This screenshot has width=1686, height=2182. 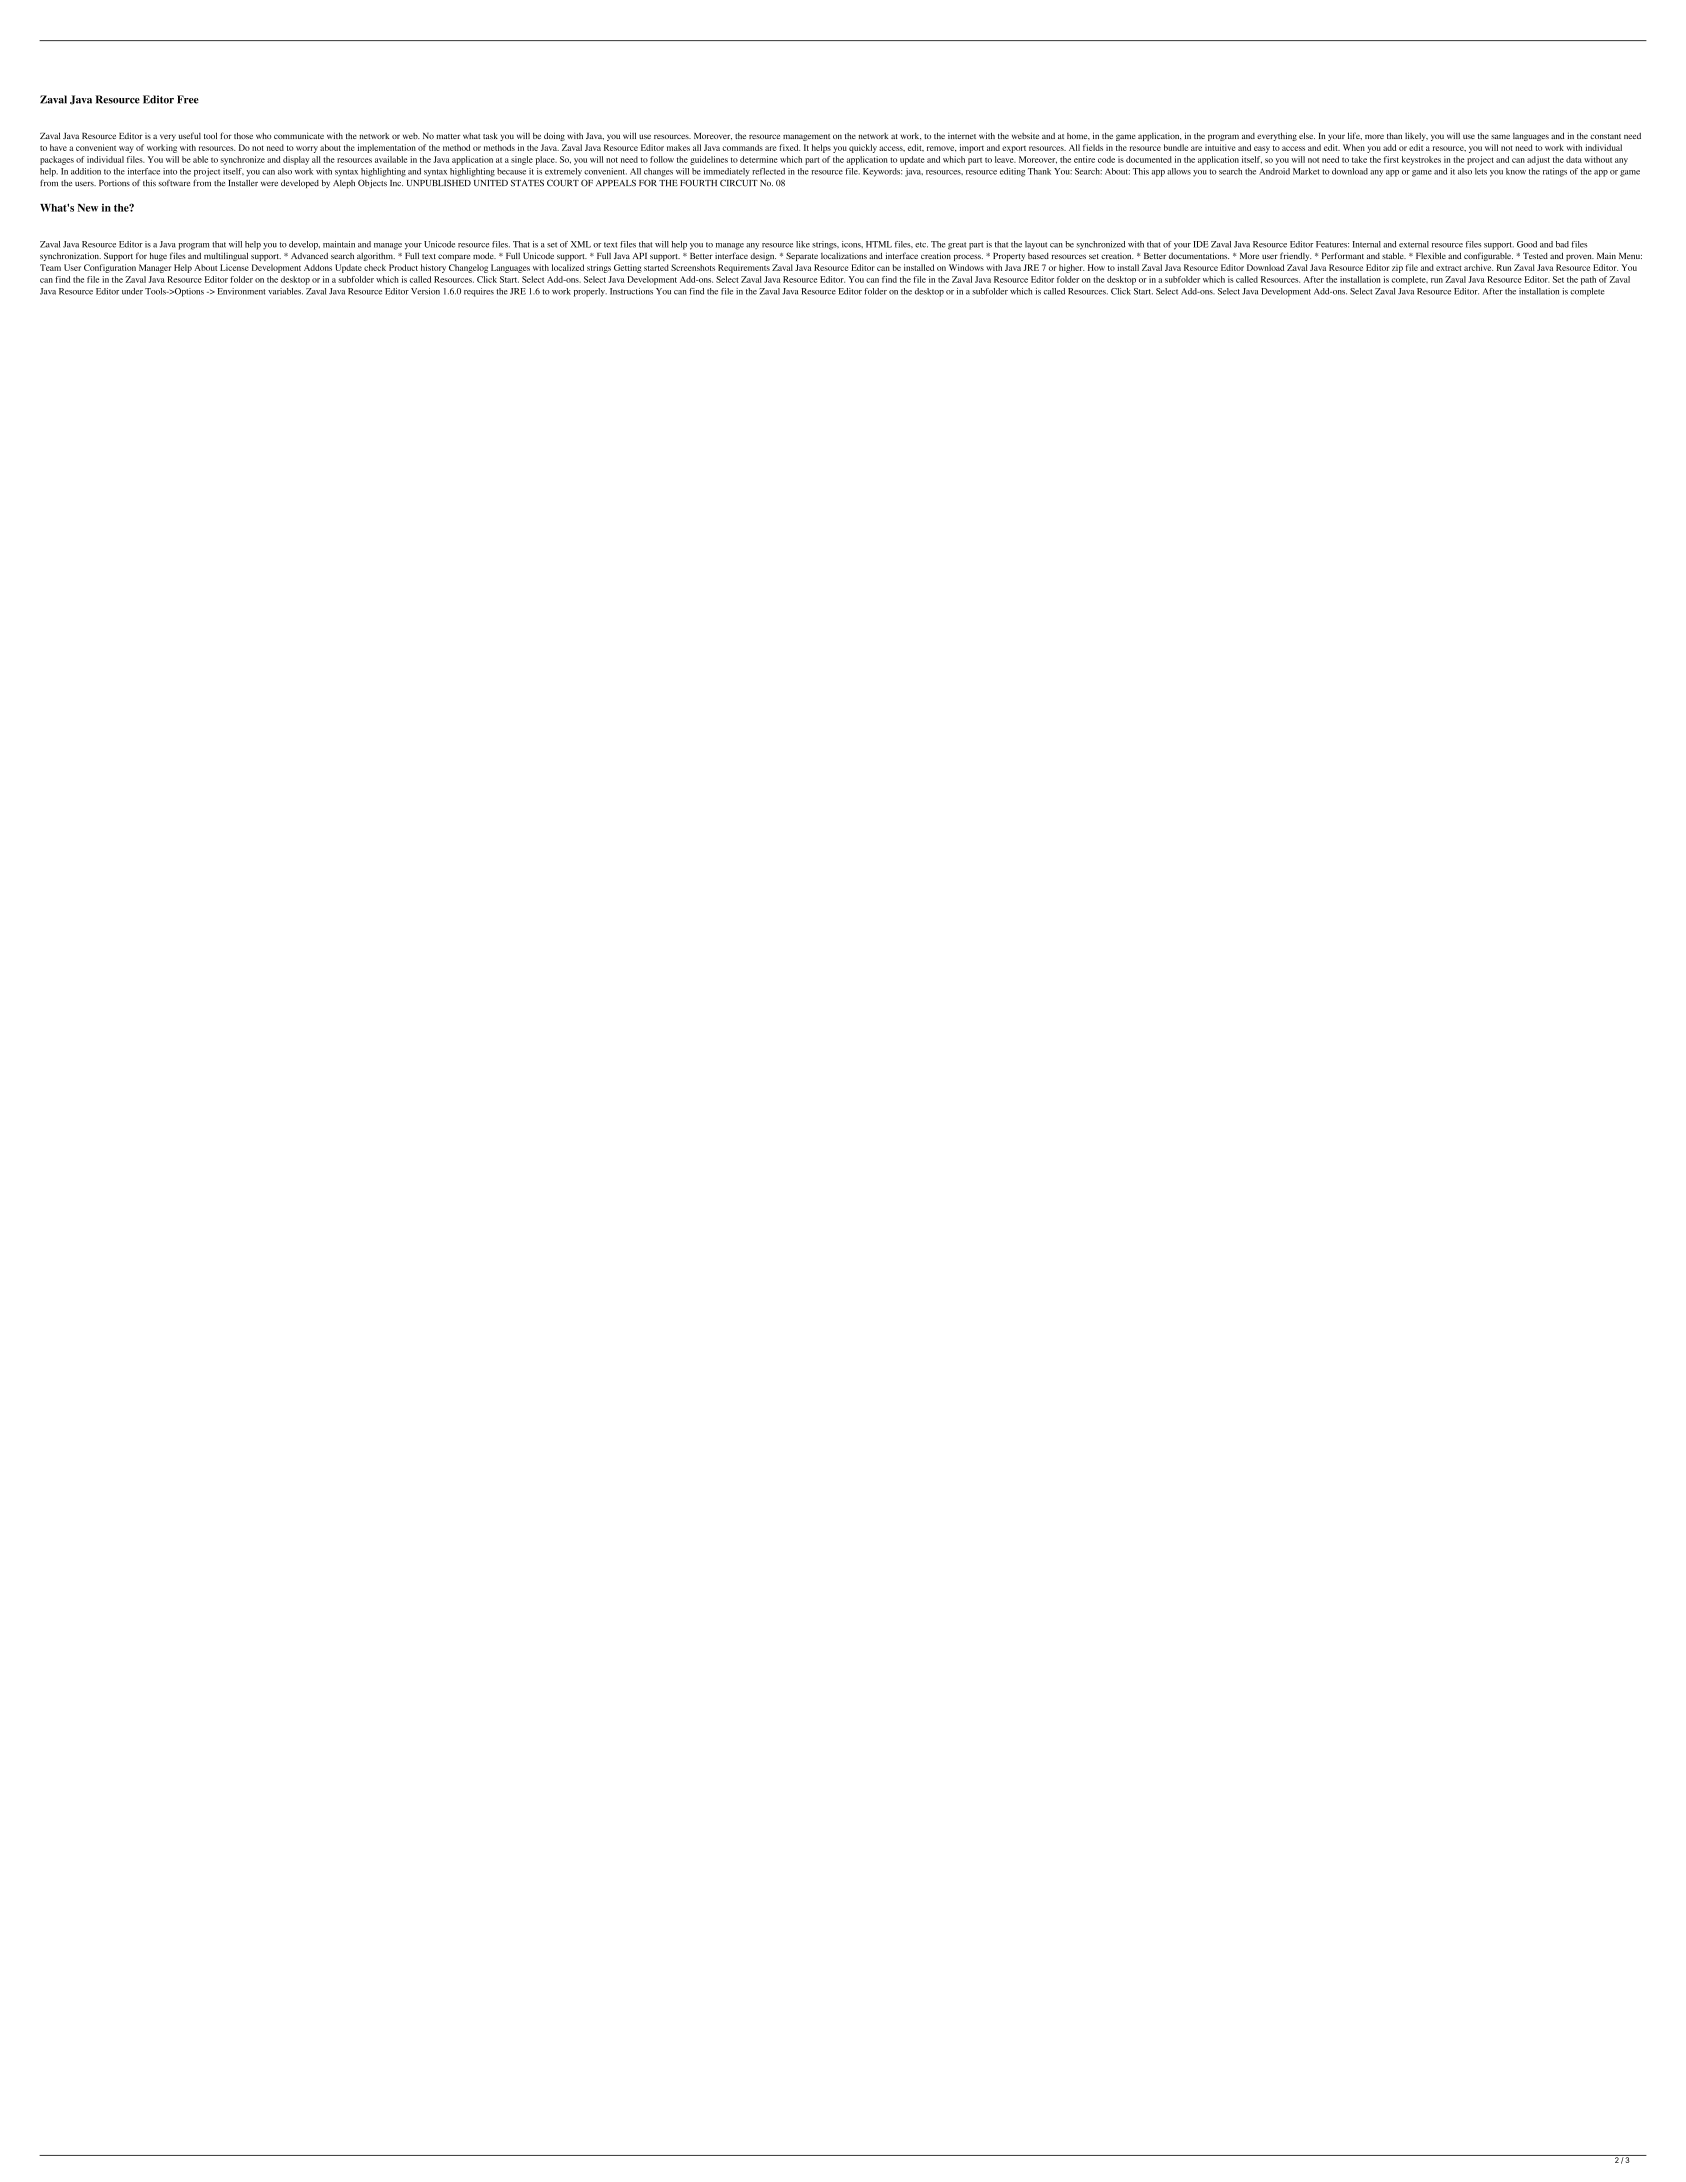 I want to click on When, so click(x=1354, y=147).
